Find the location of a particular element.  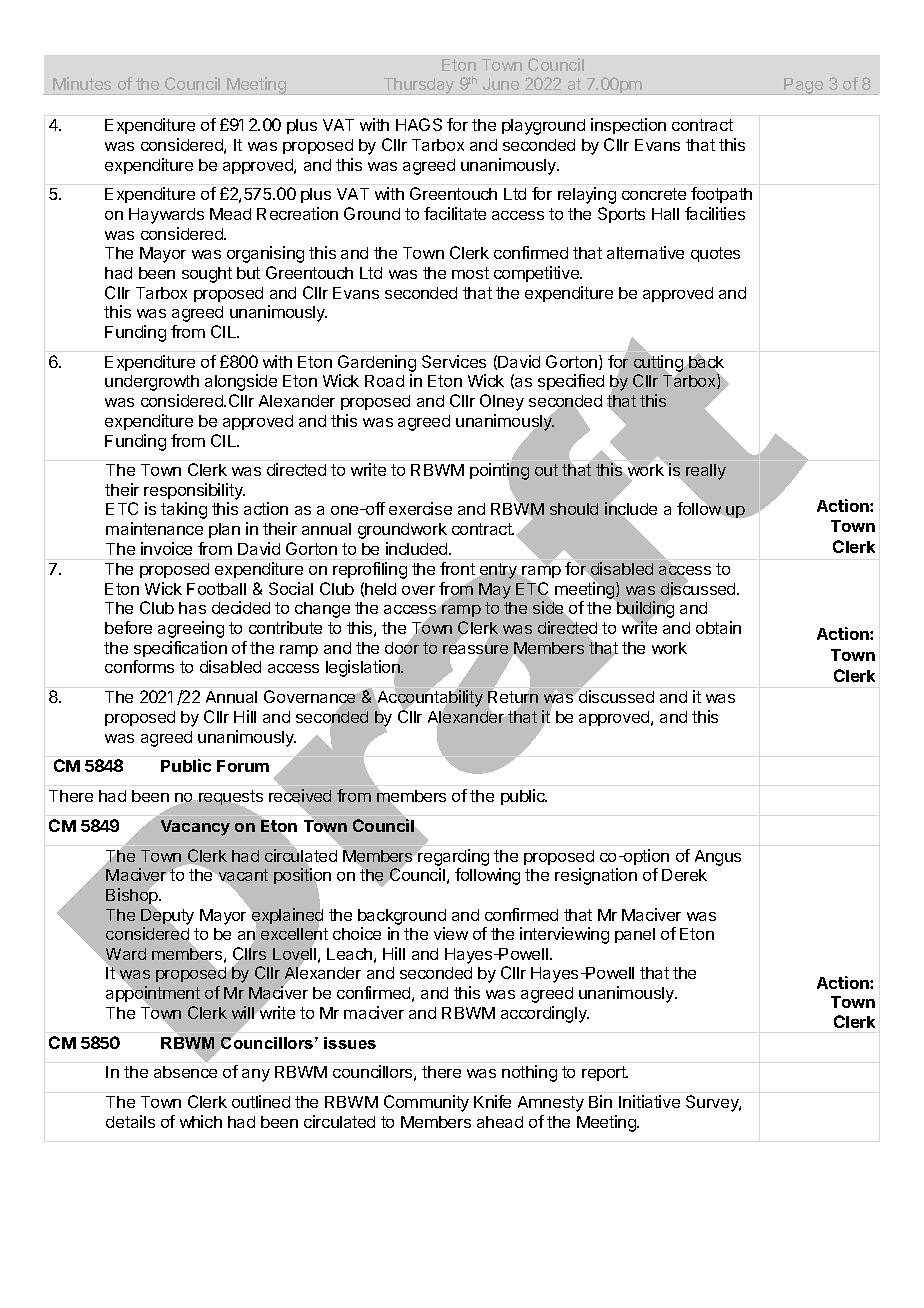

absence is located at coordinates (185, 1072).
